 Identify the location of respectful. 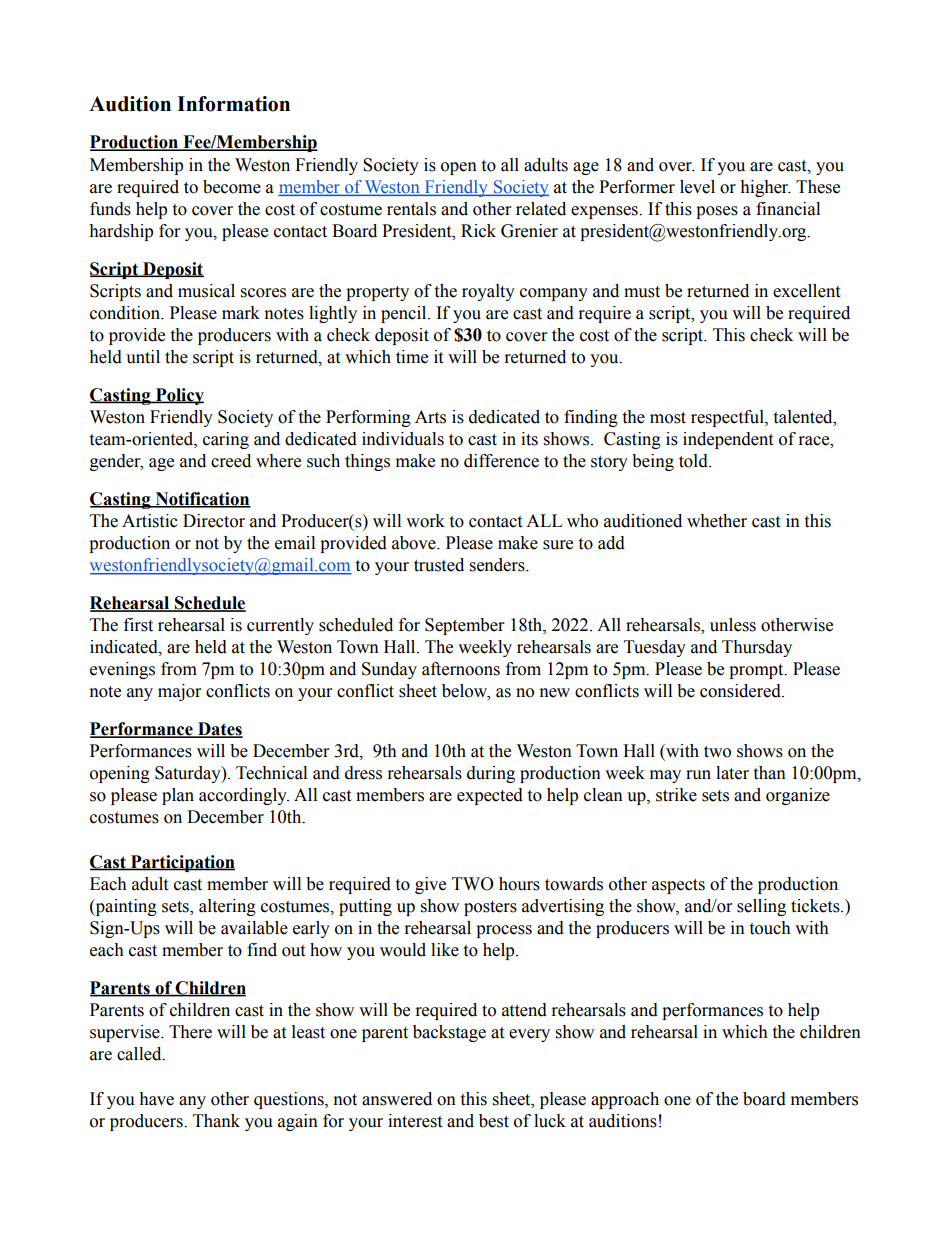
(728, 418).
